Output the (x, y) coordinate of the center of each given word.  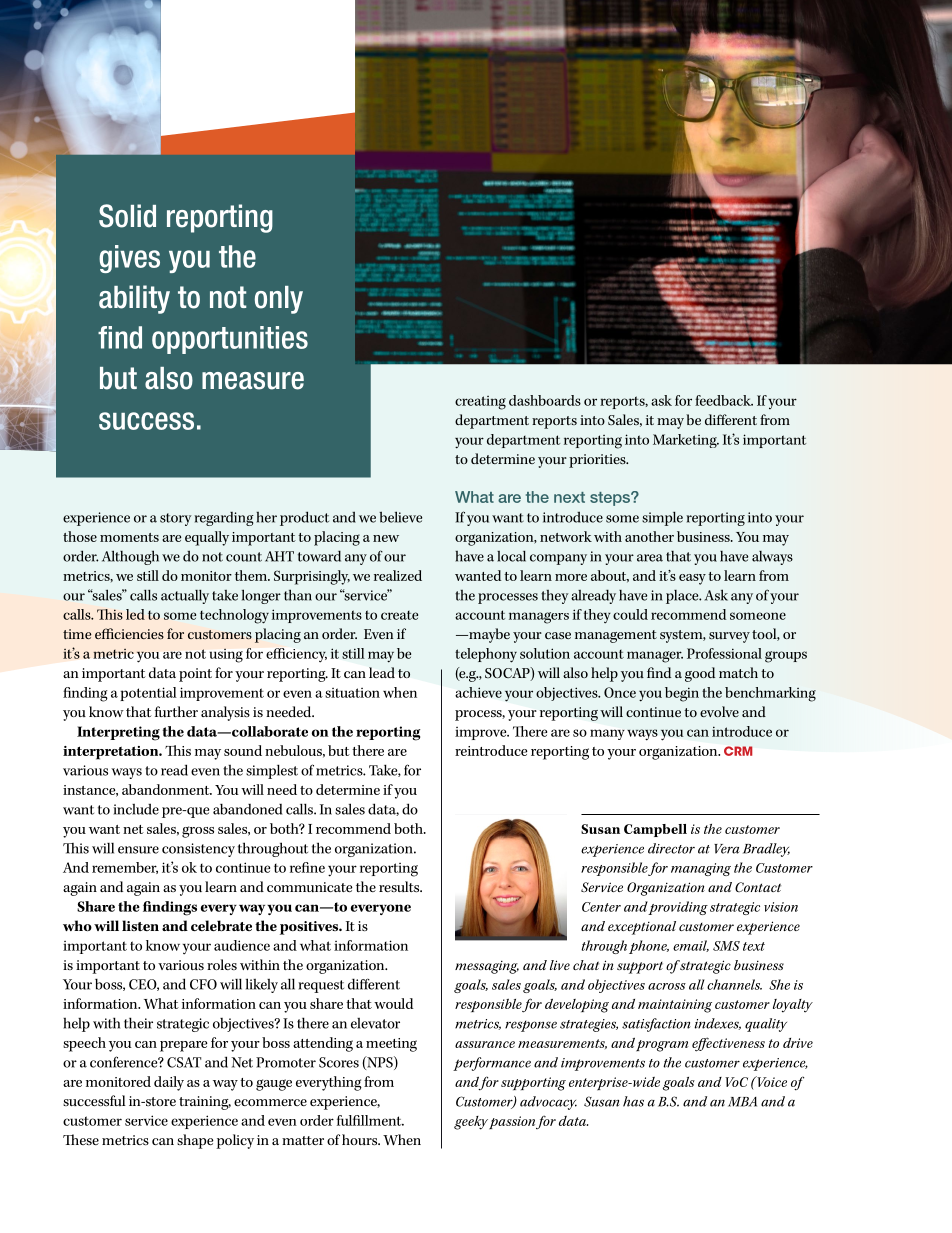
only (279, 300)
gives (129, 259)
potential (148, 694)
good (700, 674)
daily (169, 1083)
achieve (478, 692)
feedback (724, 400)
